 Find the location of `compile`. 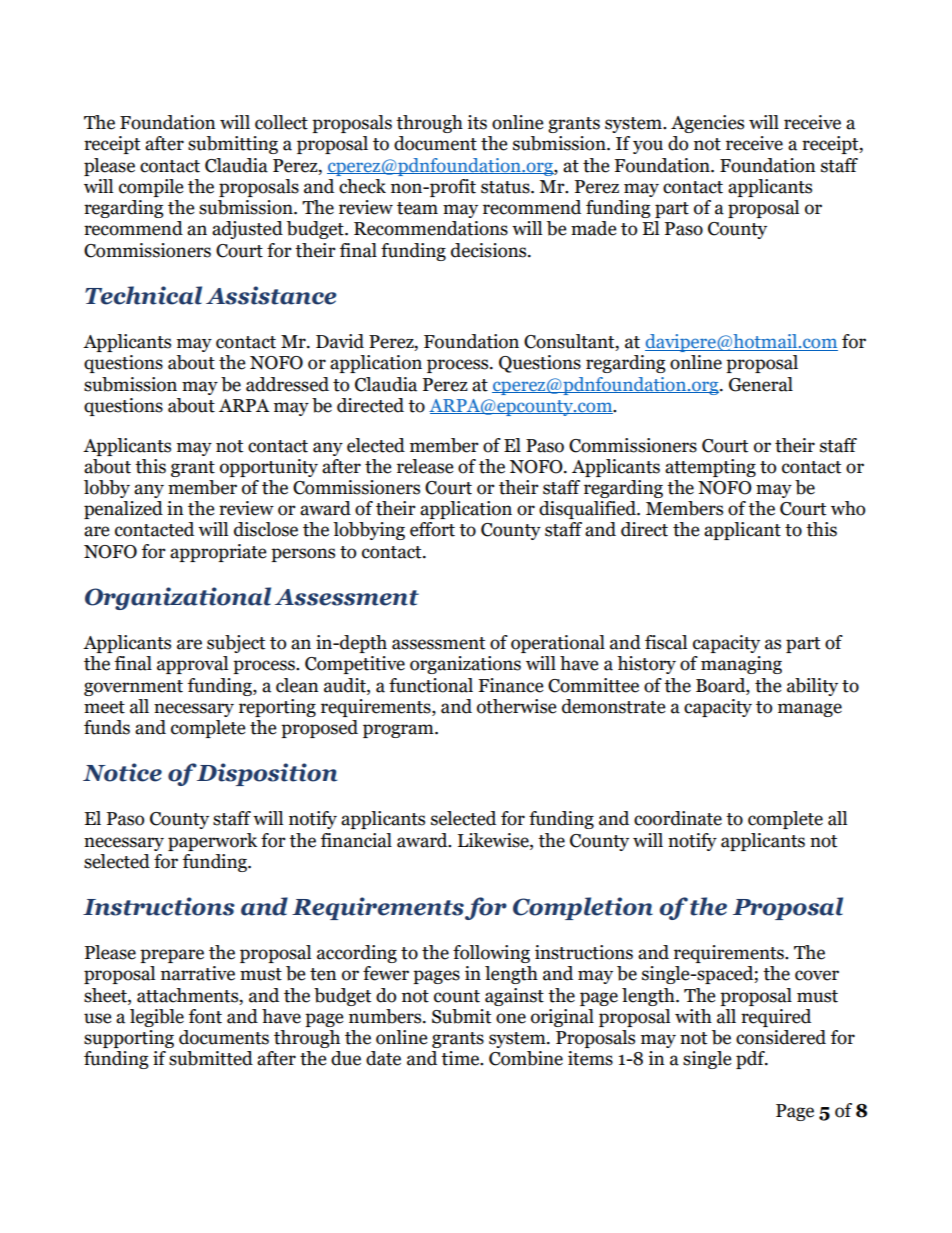

compile is located at coordinates (151, 188).
